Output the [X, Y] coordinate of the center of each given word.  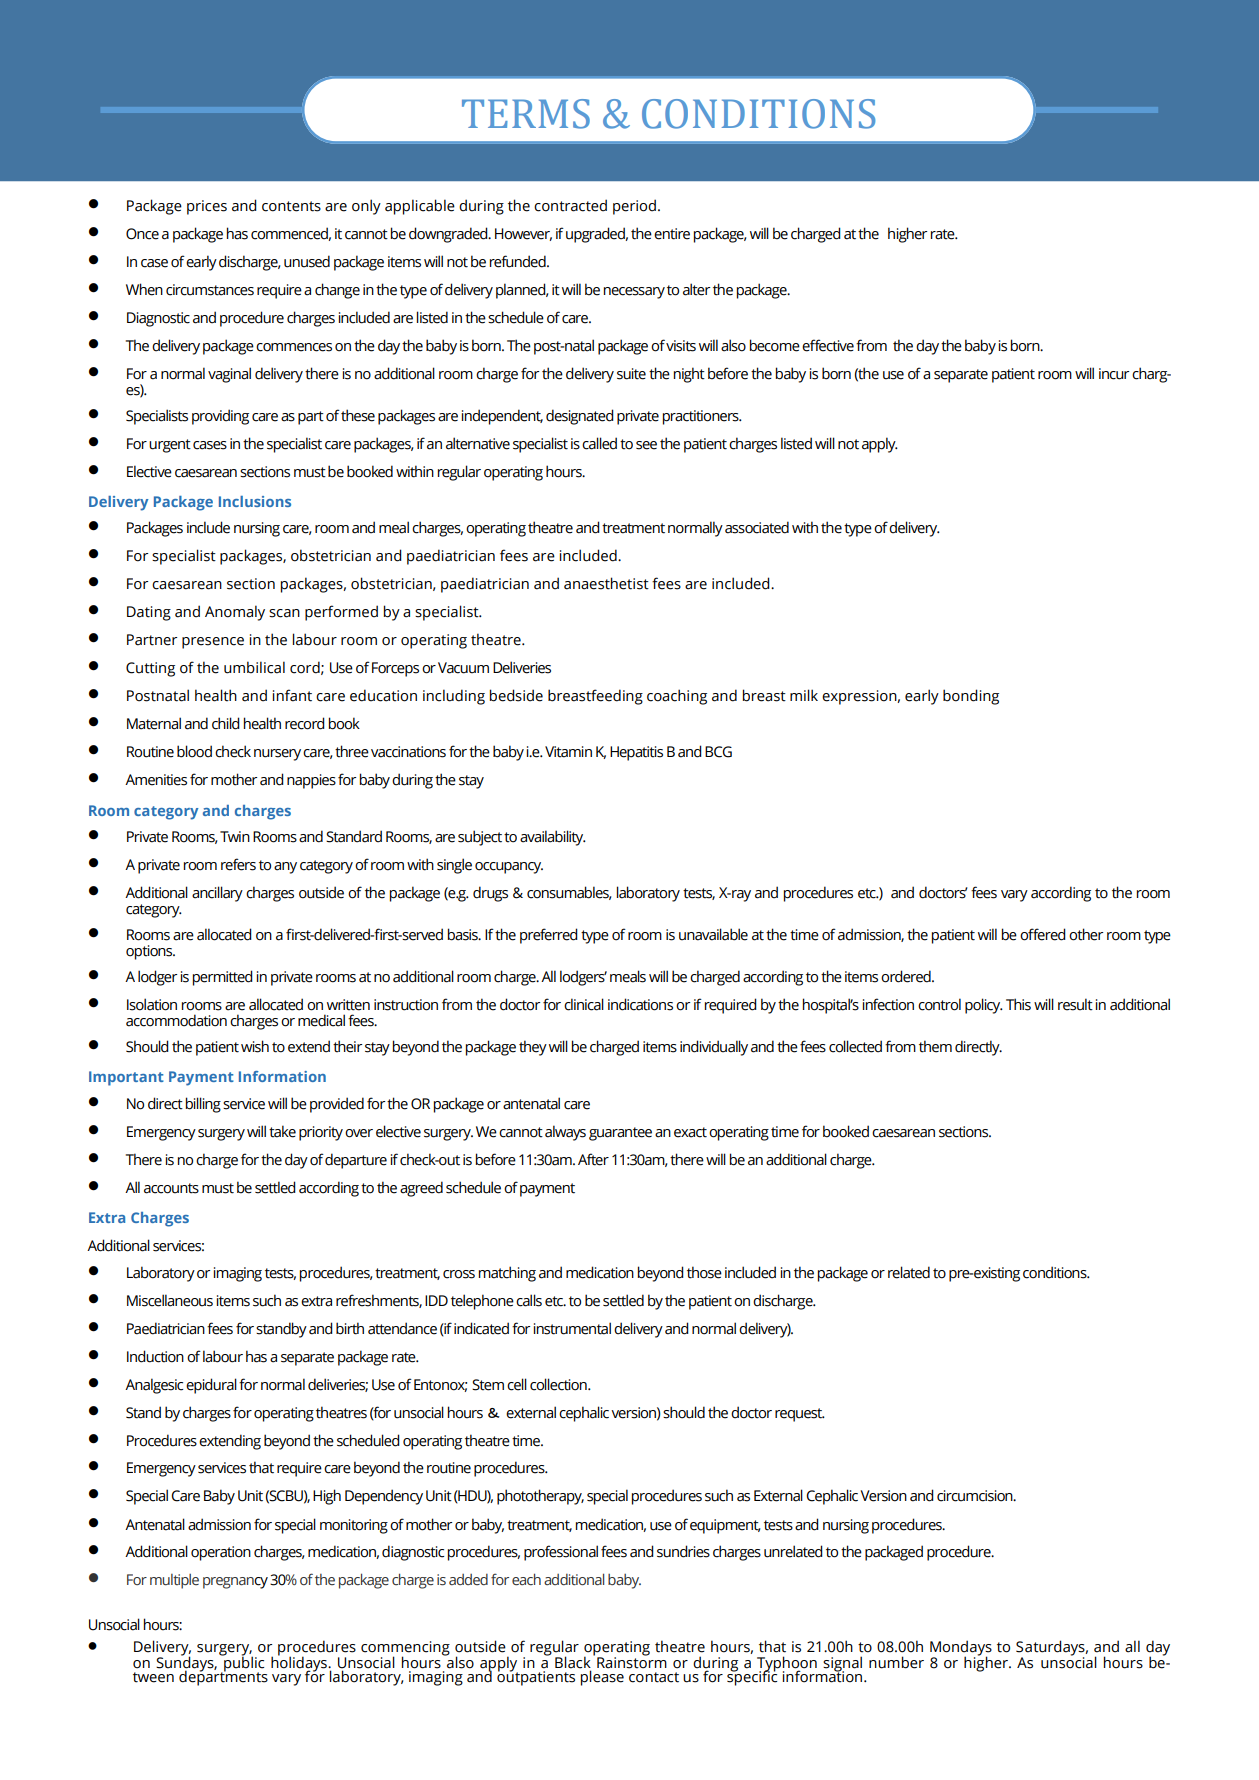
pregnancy [235, 1583]
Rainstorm [632, 1661]
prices [207, 207]
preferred [549, 936]
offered [1043, 934]
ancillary [217, 894]
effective [828, 345]
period [634, 207]
